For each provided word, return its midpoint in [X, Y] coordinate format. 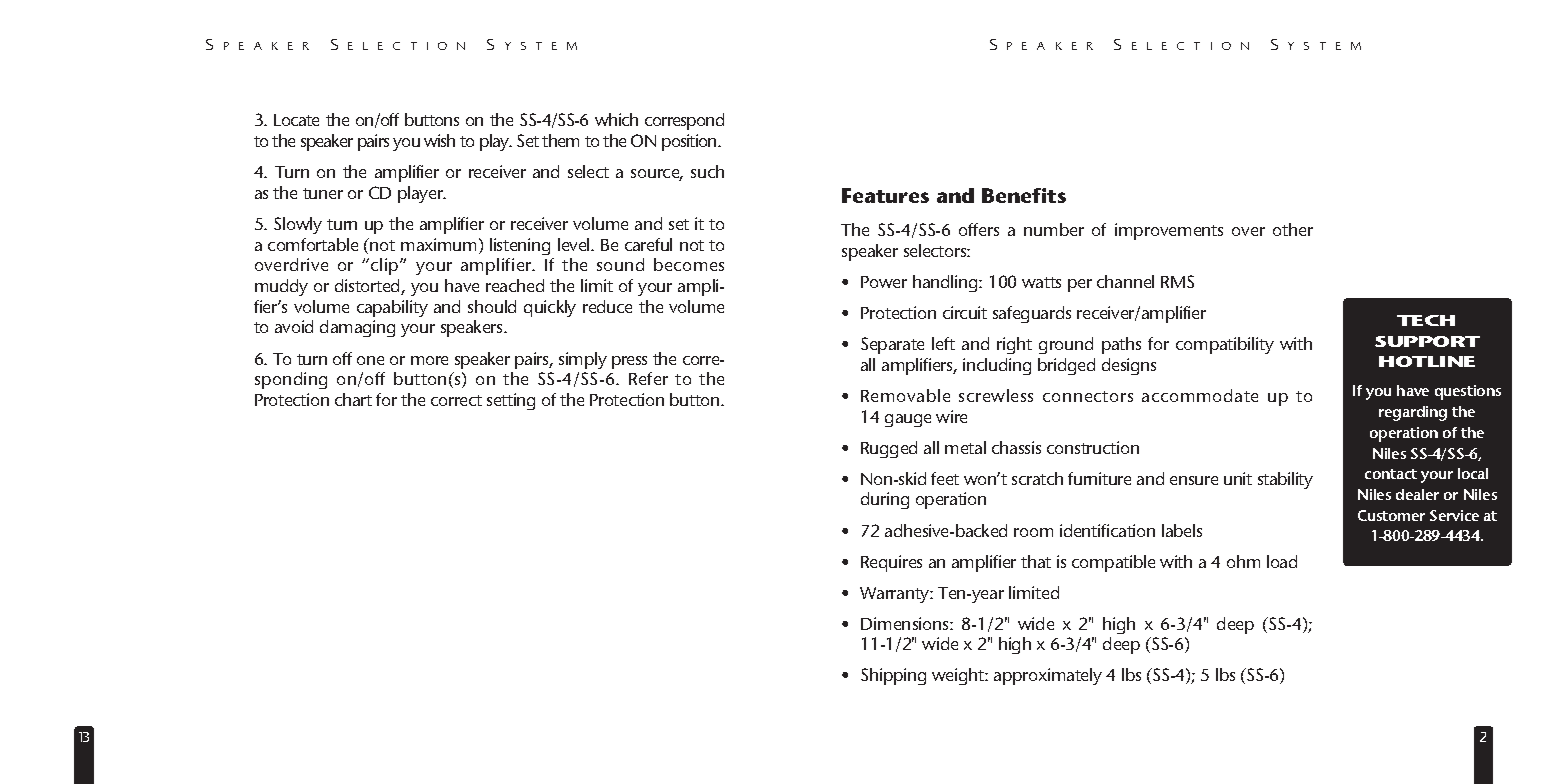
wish [439, 140]
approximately [1048, 676]
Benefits [1024, 195]
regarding [1413, 413]
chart [353, 399]
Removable [905, 395]
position [690, 142]
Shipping [893, 676]
